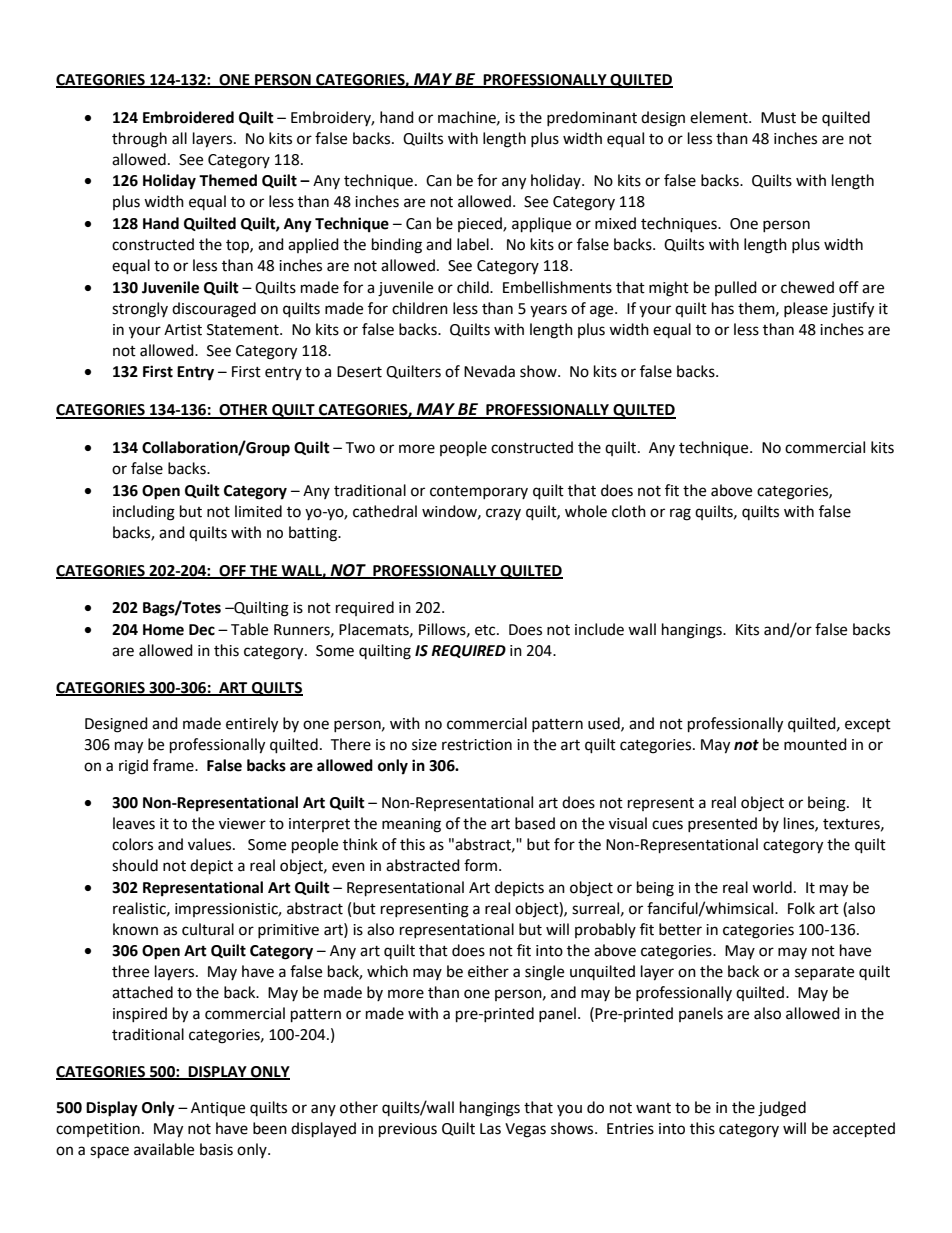 The height and width of the screenshot is (1233, 952). What do you see at coordinates (778, 118) in the screenshot?
I see `Must` at bounding box center [778, 118].
